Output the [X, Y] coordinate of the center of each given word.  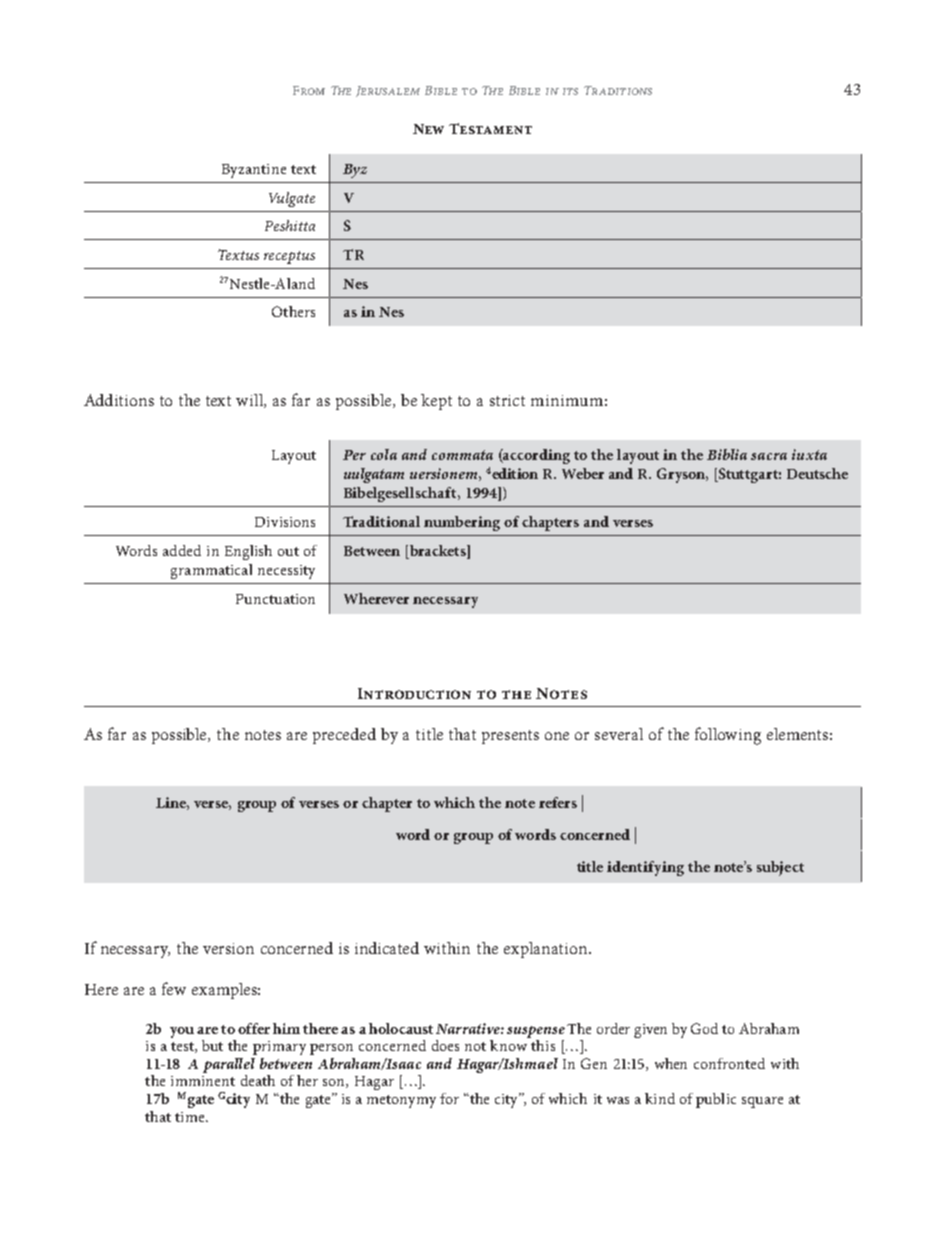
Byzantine [254, 171]
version [228, 948]
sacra [769, 456]
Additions [119, 400]
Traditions [618, 90]
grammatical [211, 571]
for [449, 1098]
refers [558, 802]
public [716, 1100]
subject [780, 868]
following [728, 736]
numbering [462, 523]
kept [436, 402]
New [428, 129]
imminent [203, 1081]
